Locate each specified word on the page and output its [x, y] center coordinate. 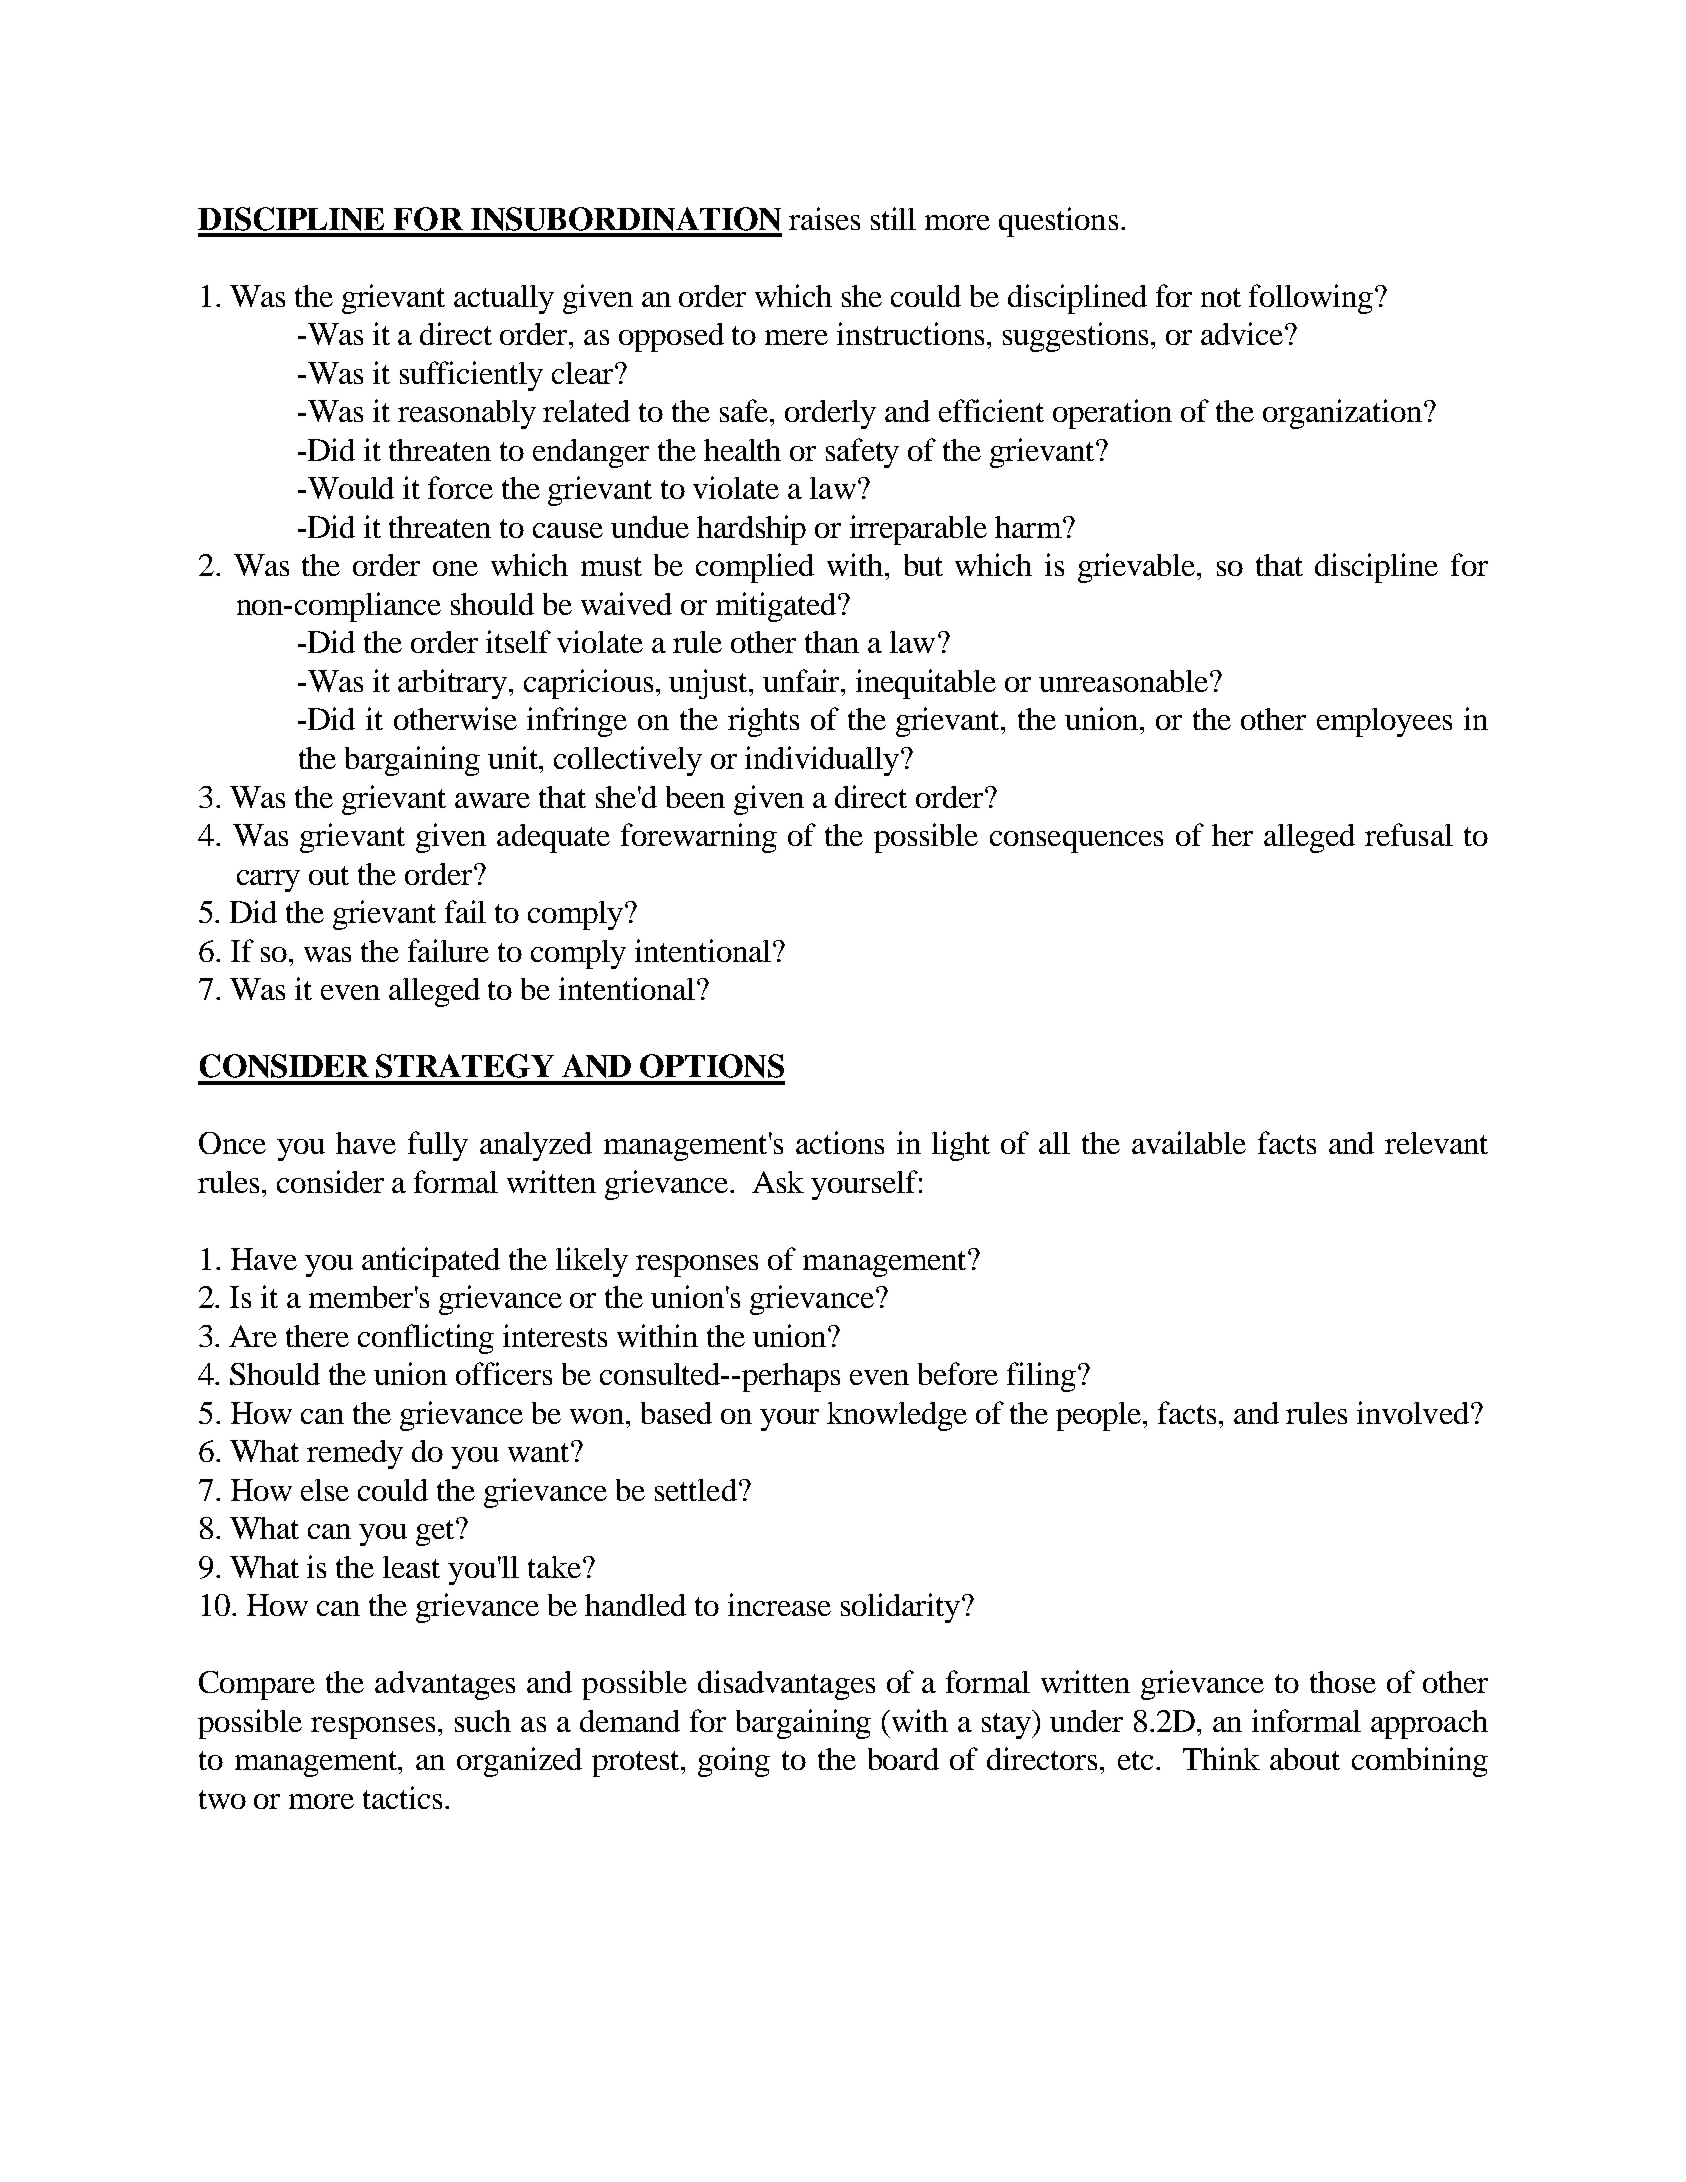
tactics [402, 1797]
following [1311, 299]
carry [268, 881]
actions [840, 1142]
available [1189, 1142]
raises [824, 218]
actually [504, 299]
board [903, 1759]
